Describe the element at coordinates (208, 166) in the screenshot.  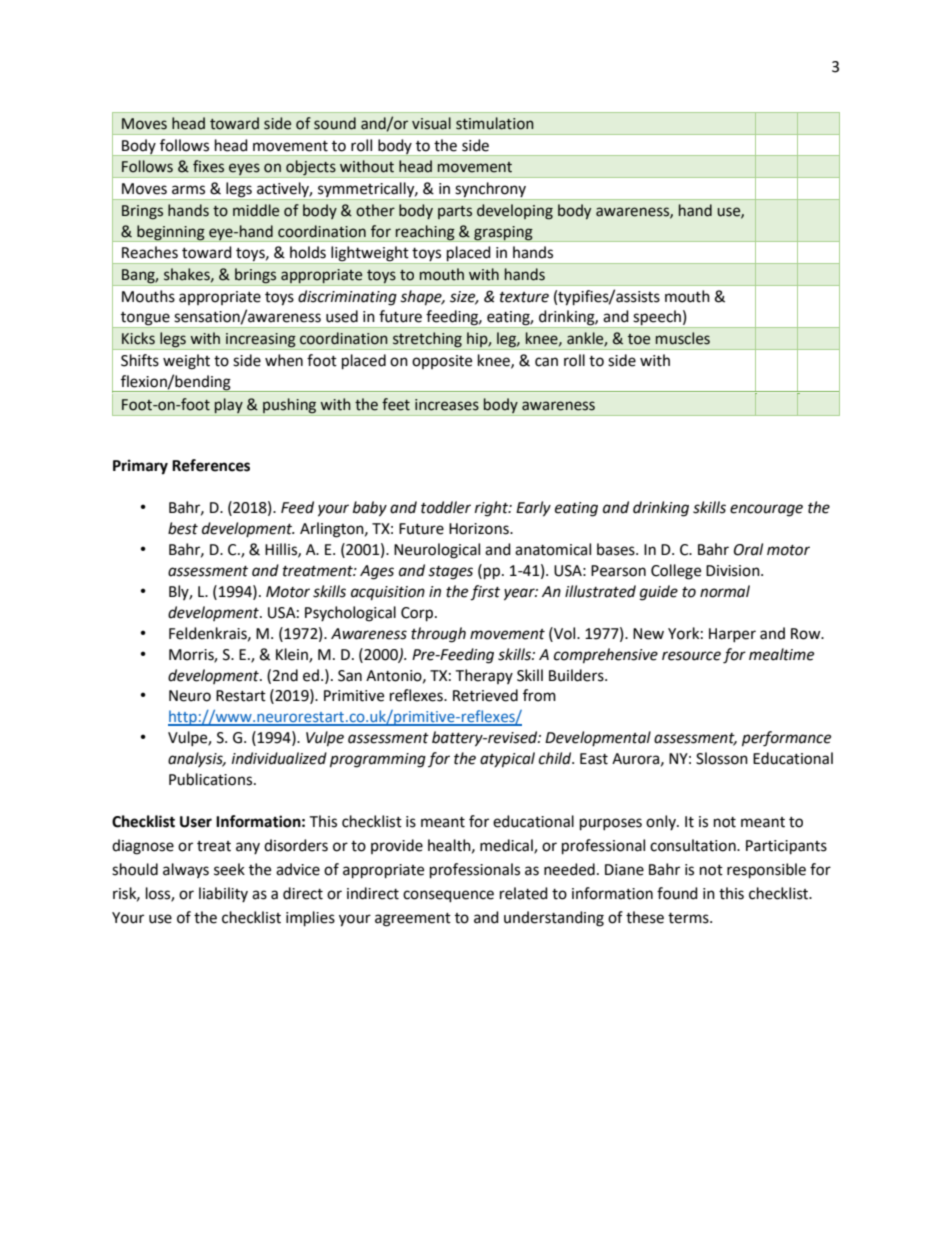
I see `fixes` at that location.
